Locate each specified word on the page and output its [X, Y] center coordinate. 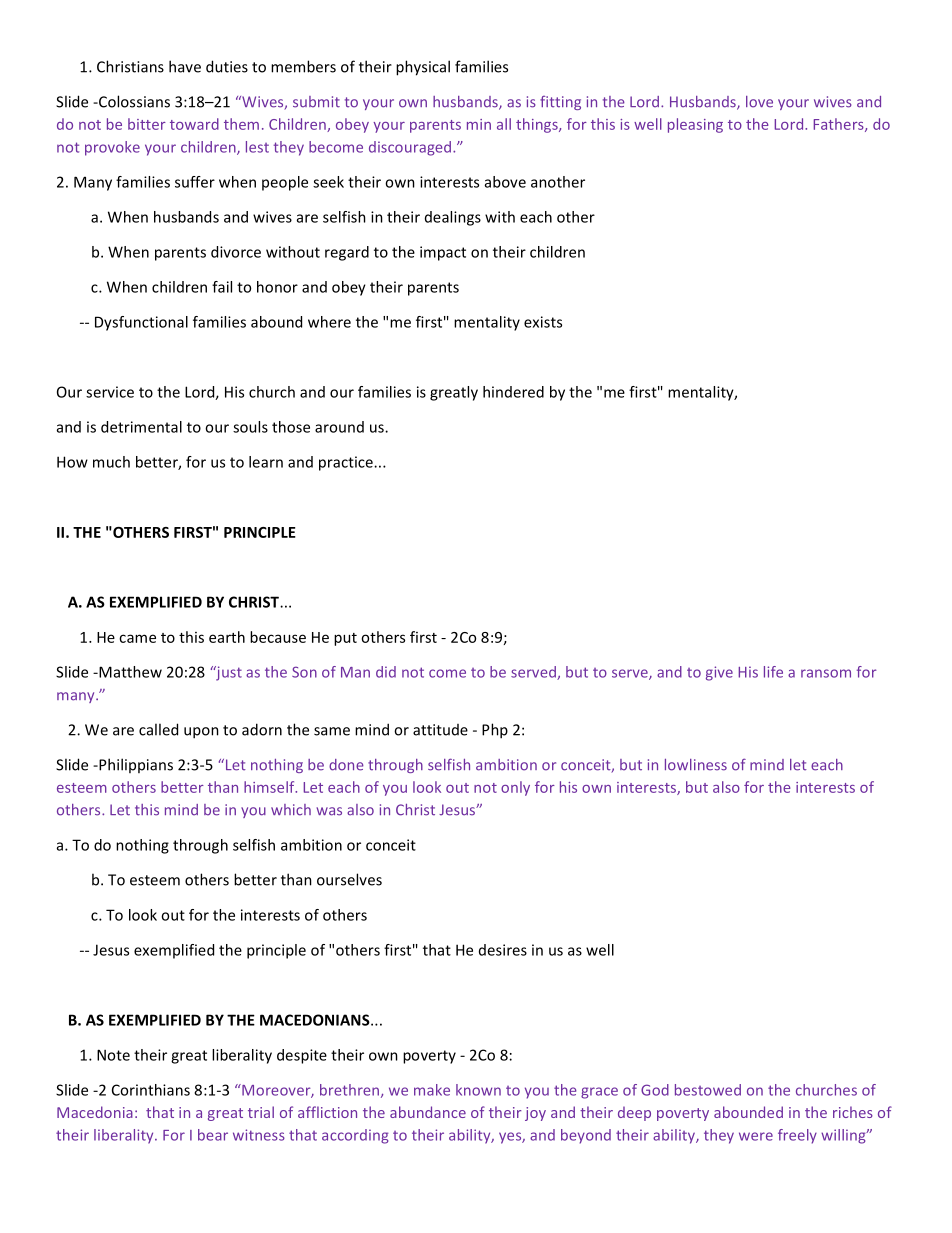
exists [543, 322]
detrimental [141, 427]
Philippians [135, 765]
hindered [513, 392]
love [759, 102]
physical [423, 68]
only [515, 788]
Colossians [133, 101]
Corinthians [151, 1090]
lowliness [696, 765]
